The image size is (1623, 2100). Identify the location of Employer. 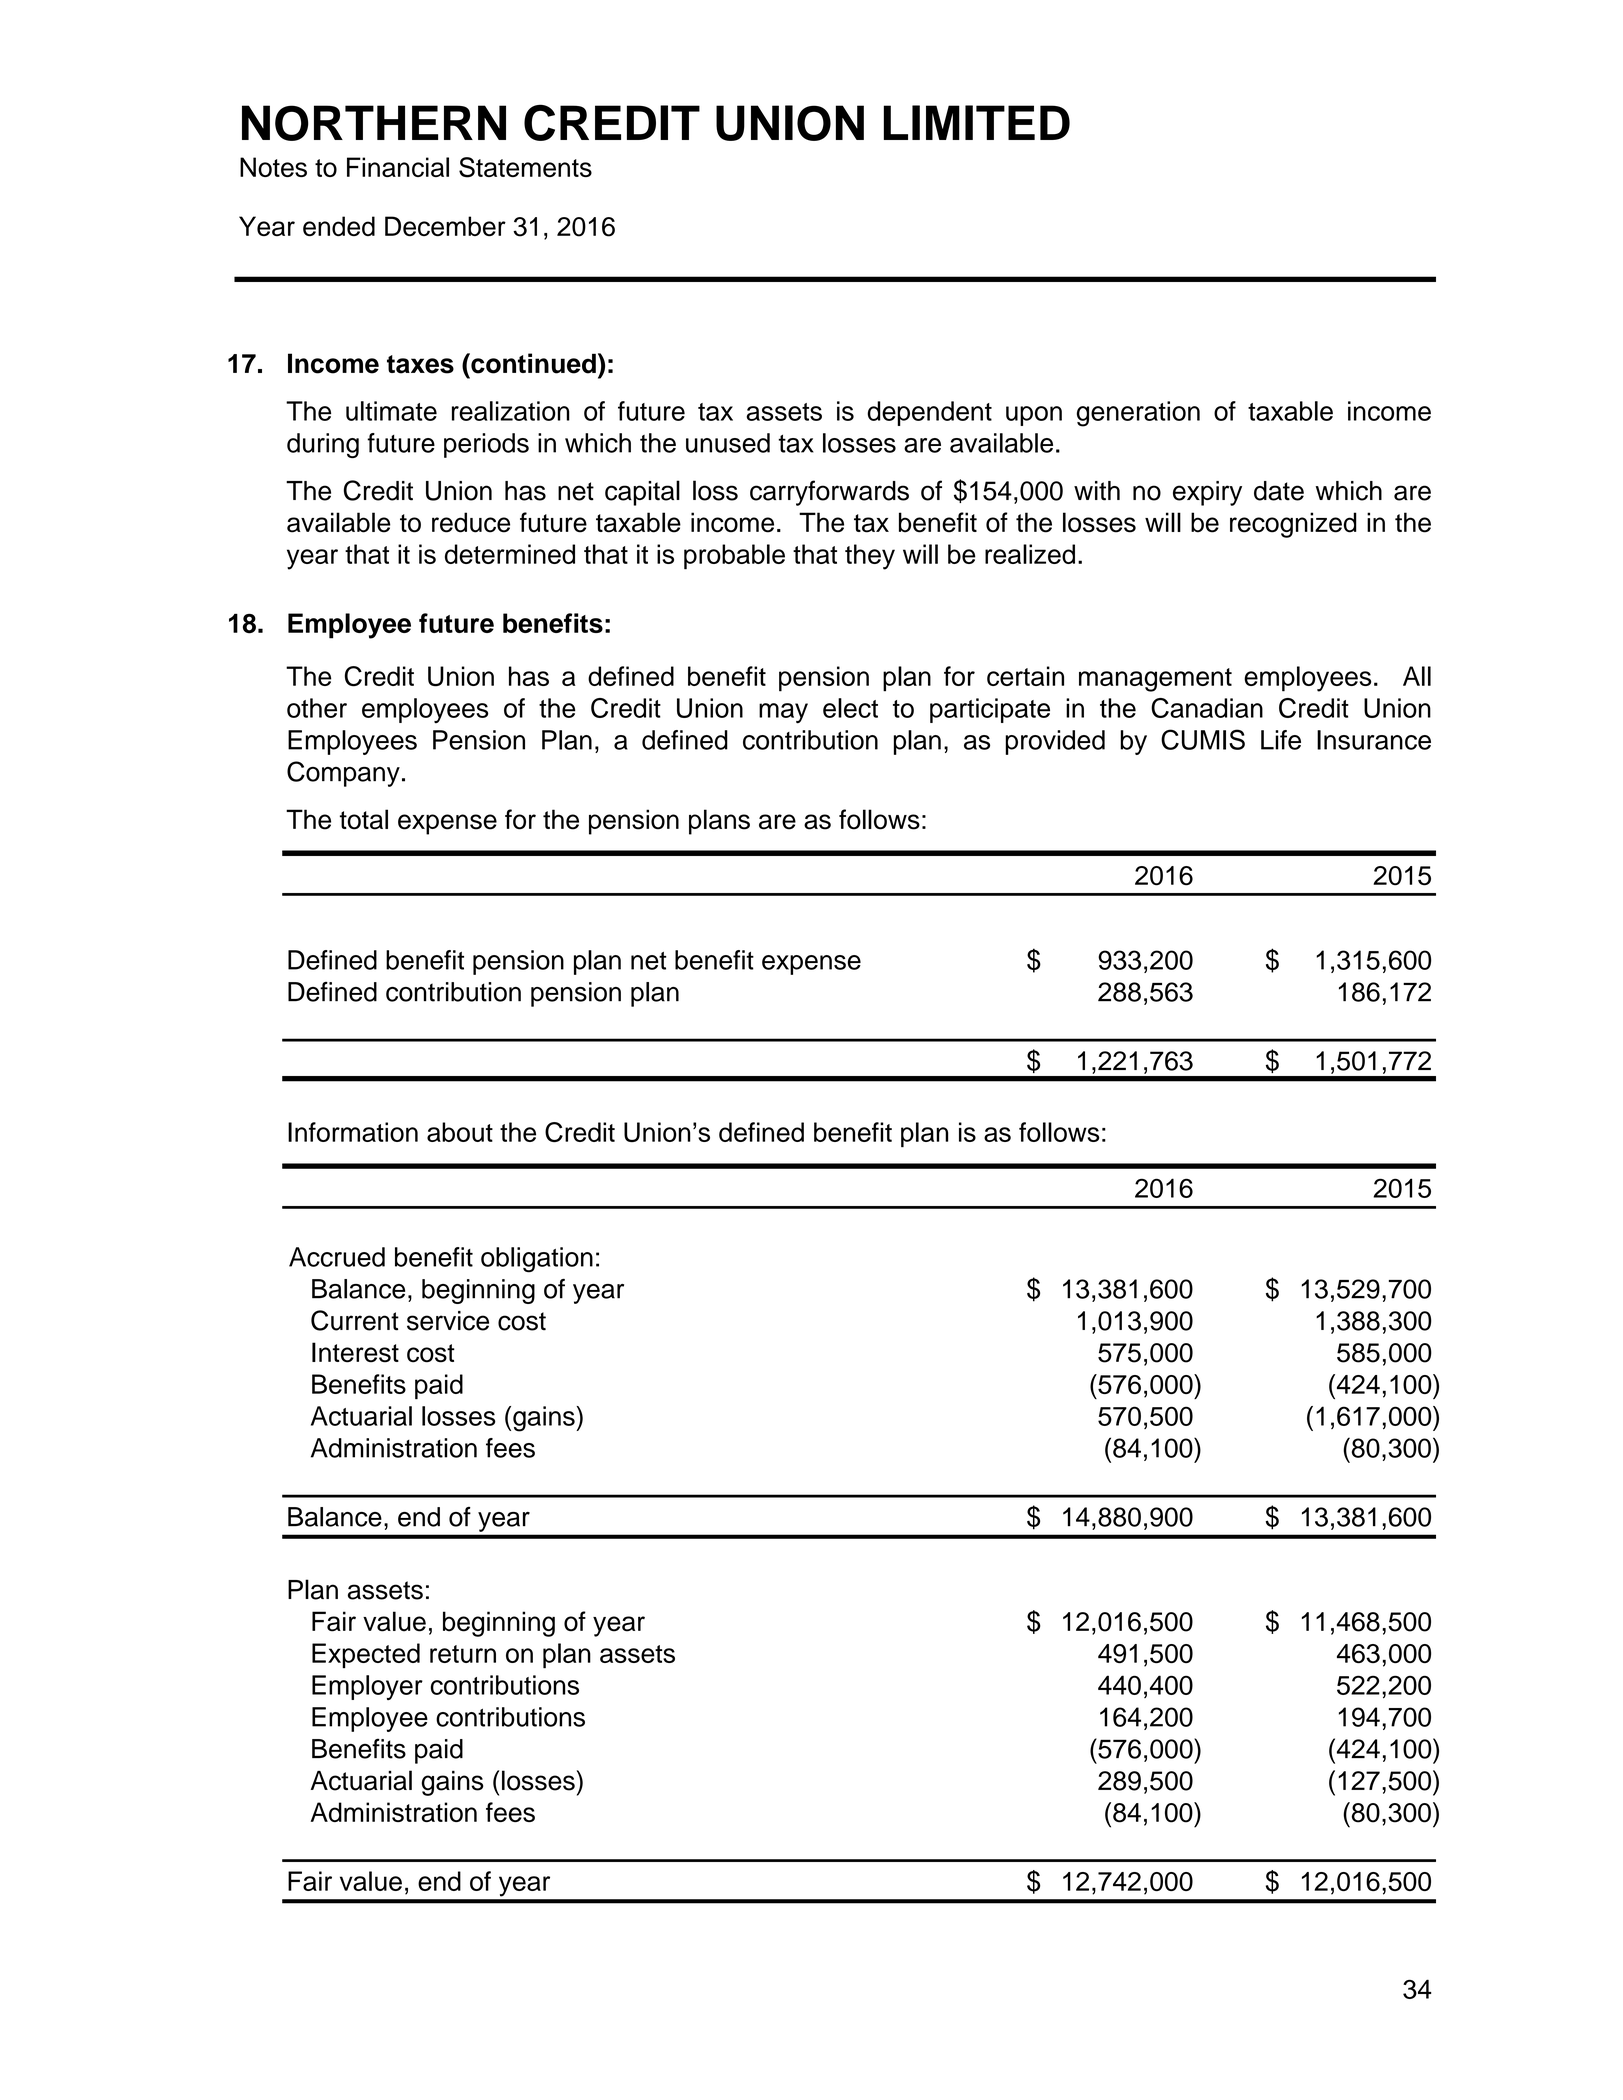
(367, 1687).
